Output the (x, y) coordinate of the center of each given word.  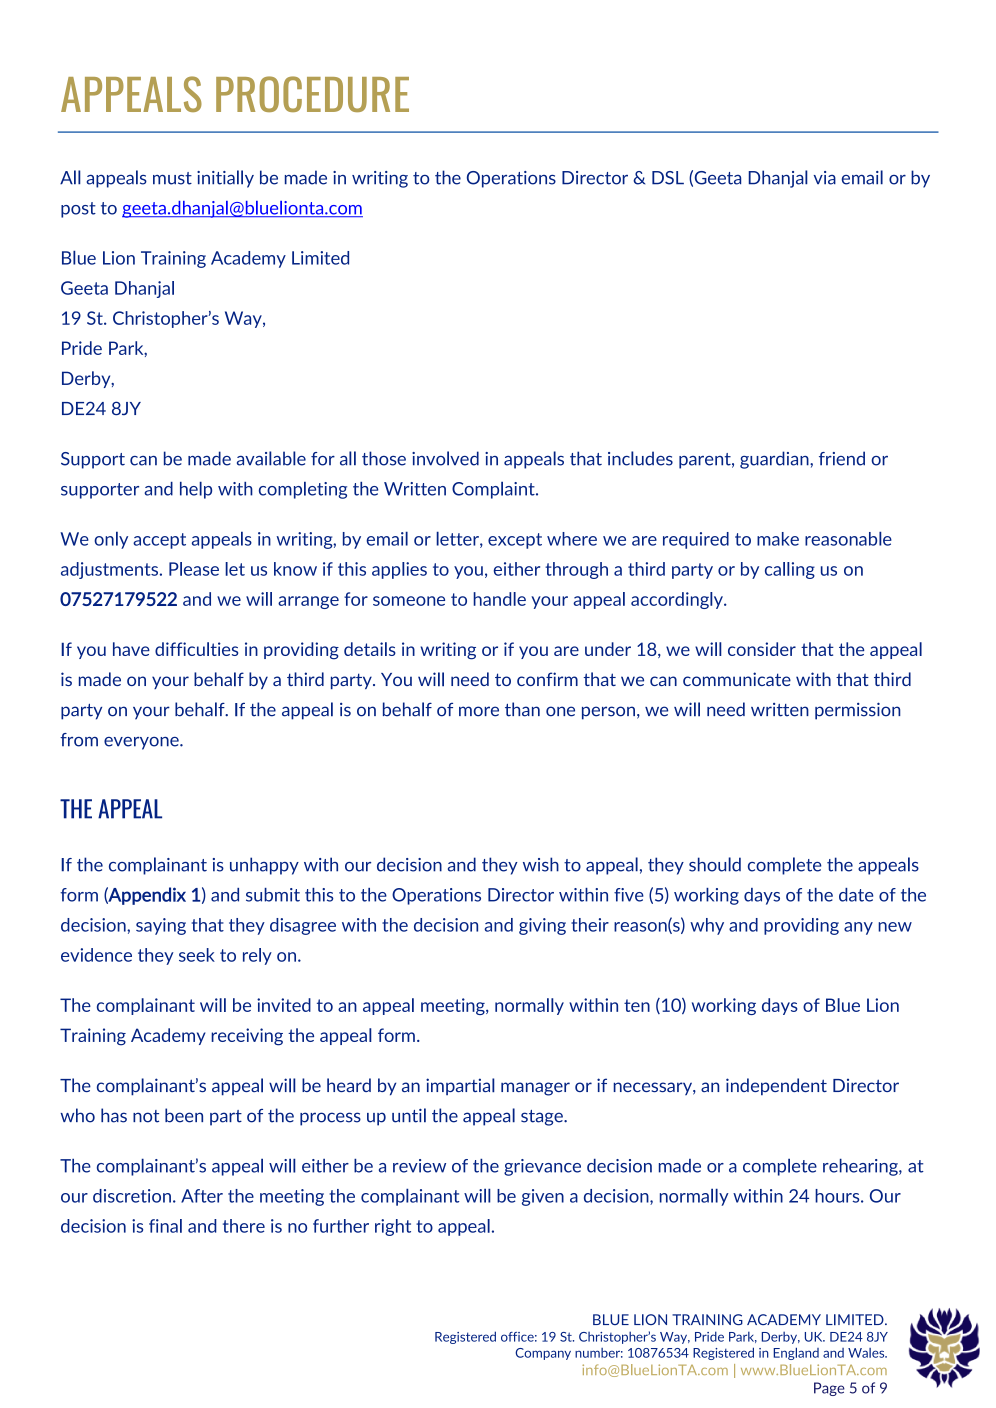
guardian (775, 460)
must (172, 178)
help (196, 490)
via (825, 178)
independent (776, 1087)
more (479, 711)
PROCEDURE (312, 94)
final (165, 1226)
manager (535, 1089)
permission (858, 711)
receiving (247, 1037)
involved (445, 458)
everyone (142, 743)
